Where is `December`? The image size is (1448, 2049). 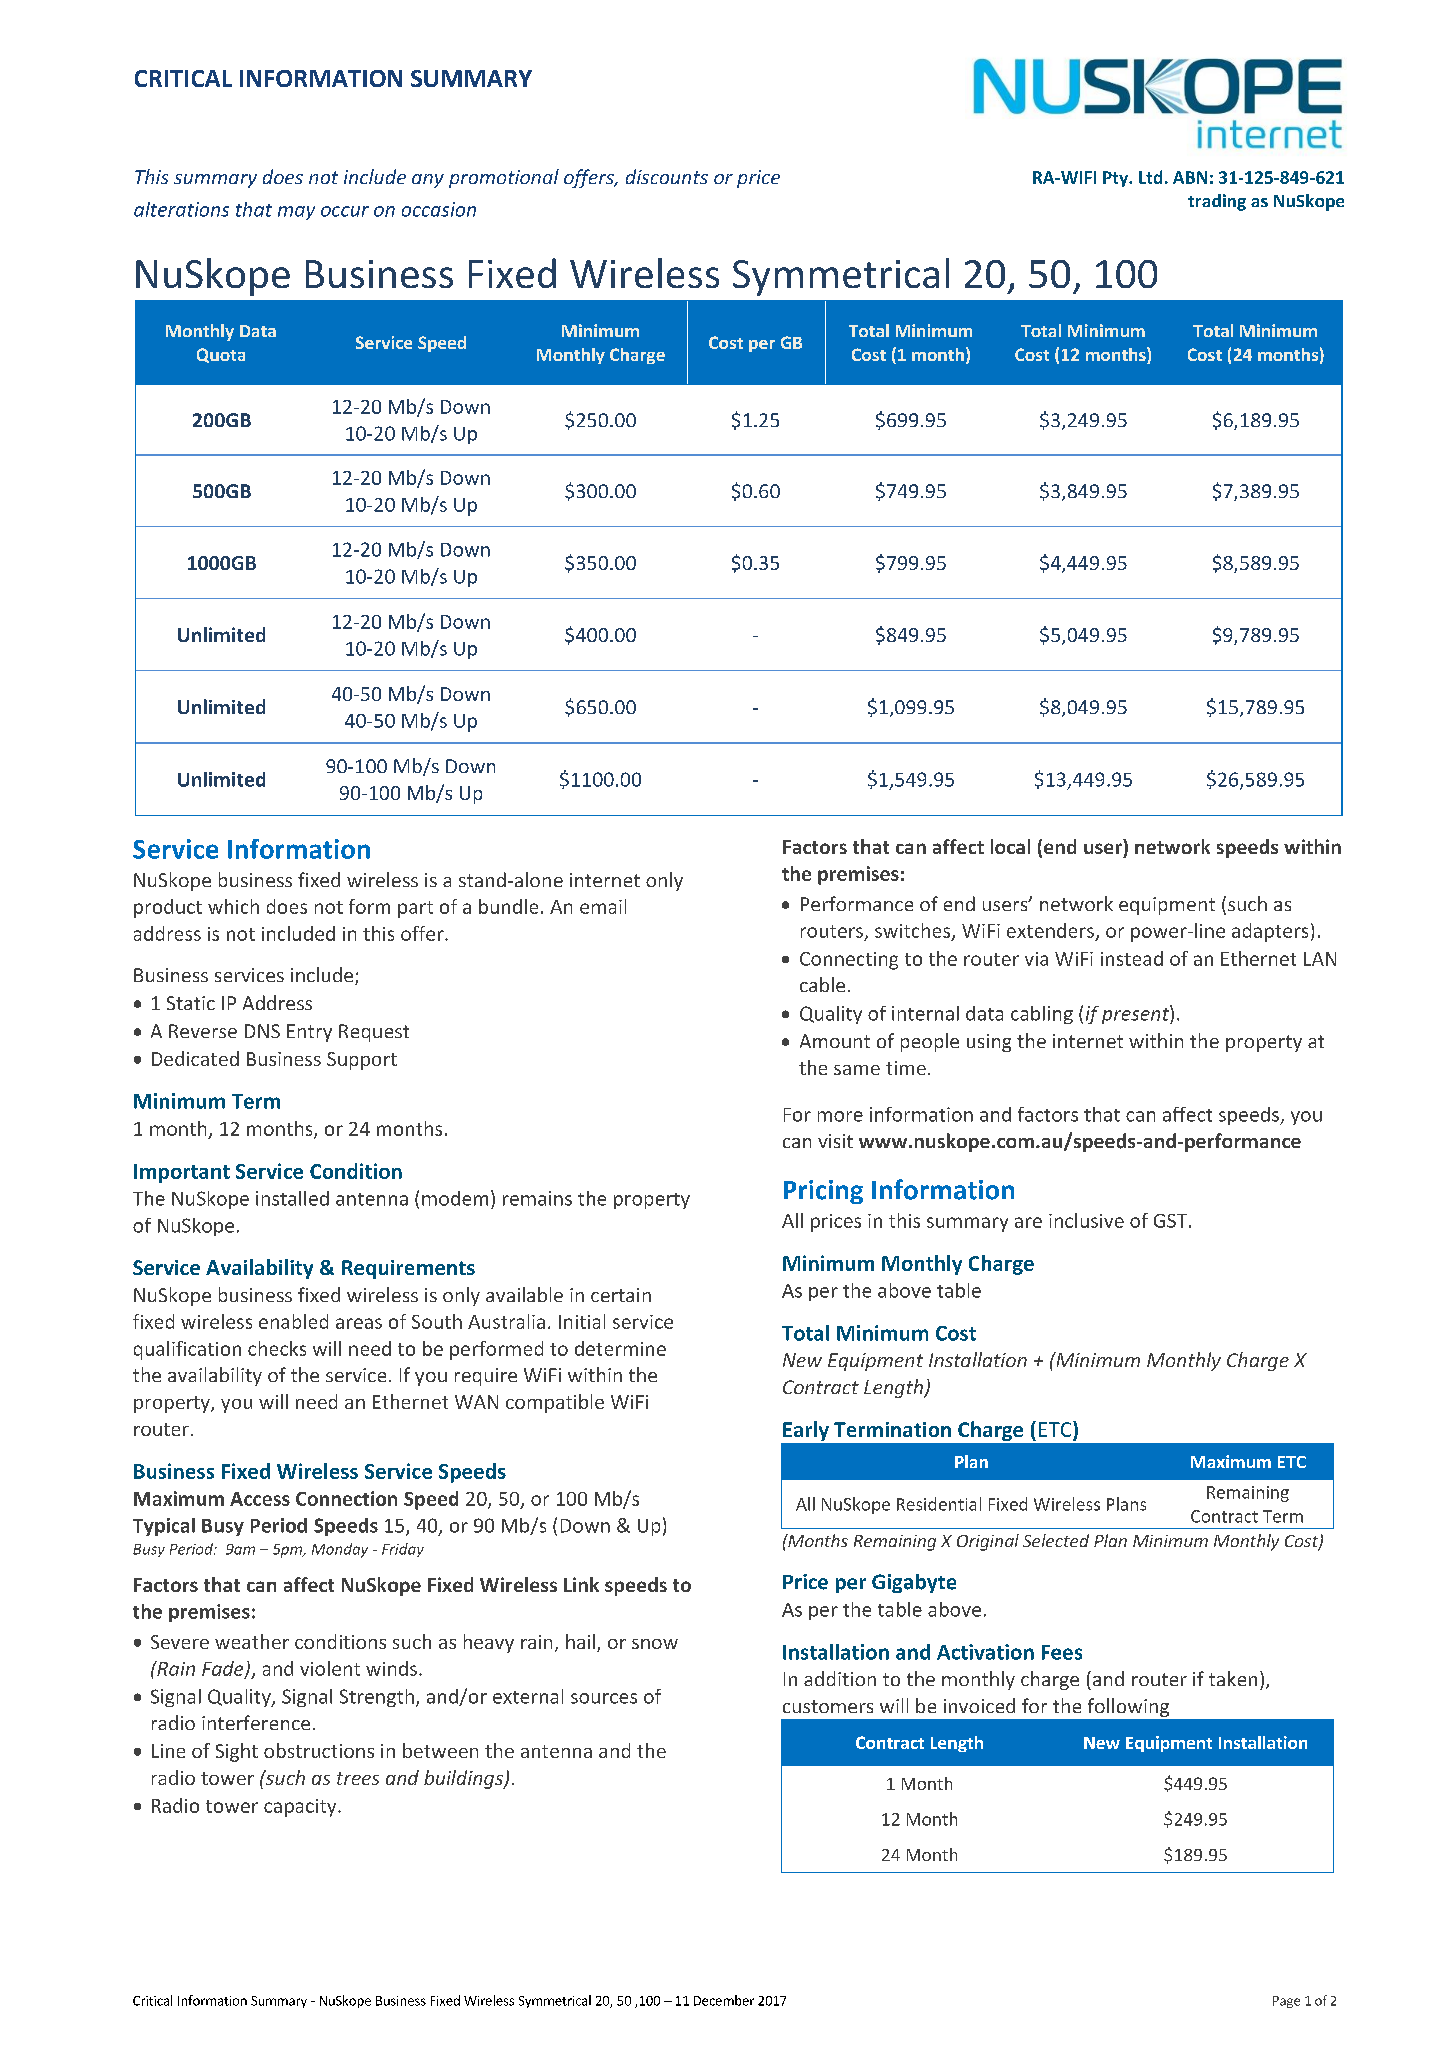
December is located at coordinates (724, 2000).
